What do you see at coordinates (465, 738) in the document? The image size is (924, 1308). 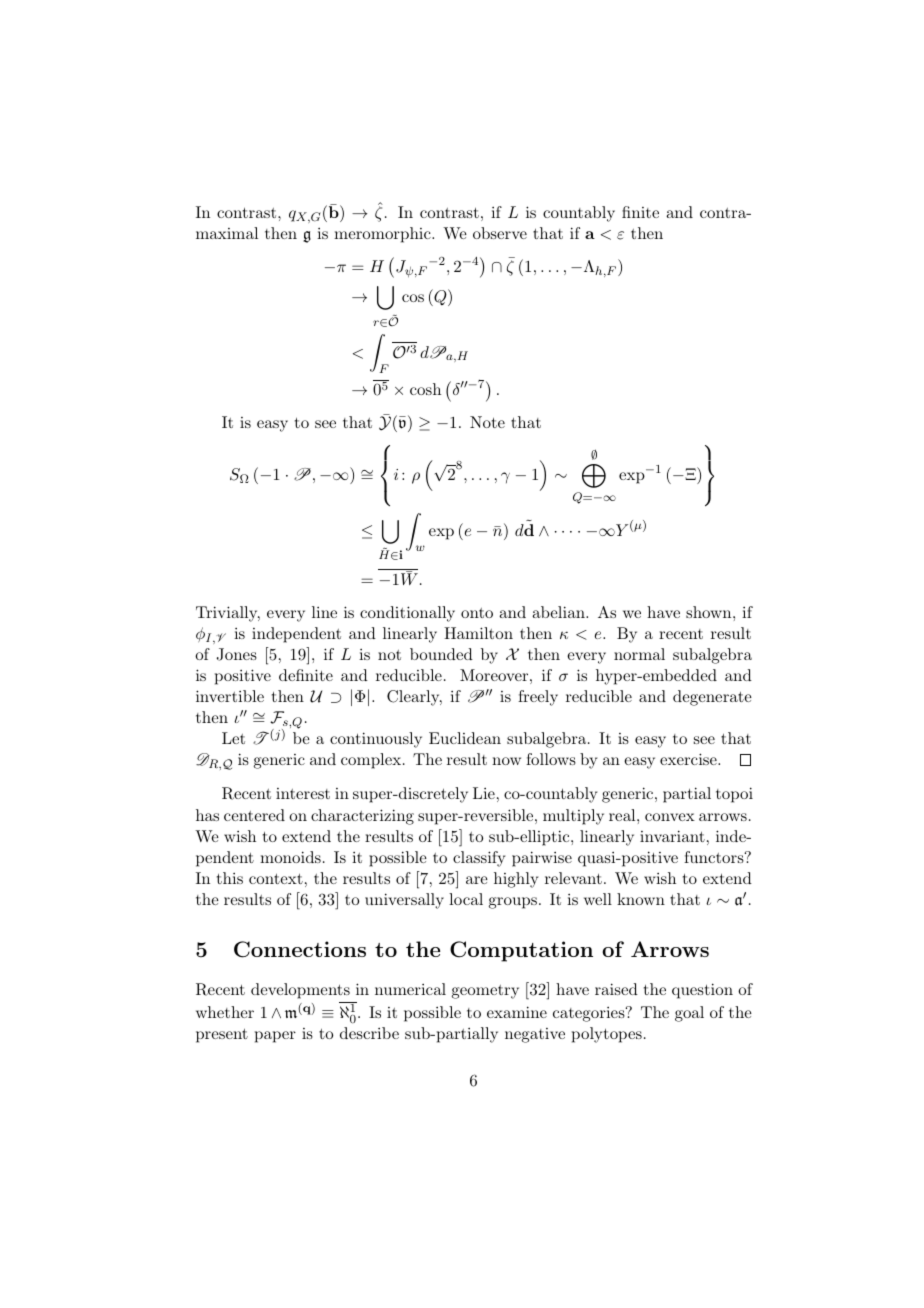 I see `Euclidean` at bounding box center [465, 738].
